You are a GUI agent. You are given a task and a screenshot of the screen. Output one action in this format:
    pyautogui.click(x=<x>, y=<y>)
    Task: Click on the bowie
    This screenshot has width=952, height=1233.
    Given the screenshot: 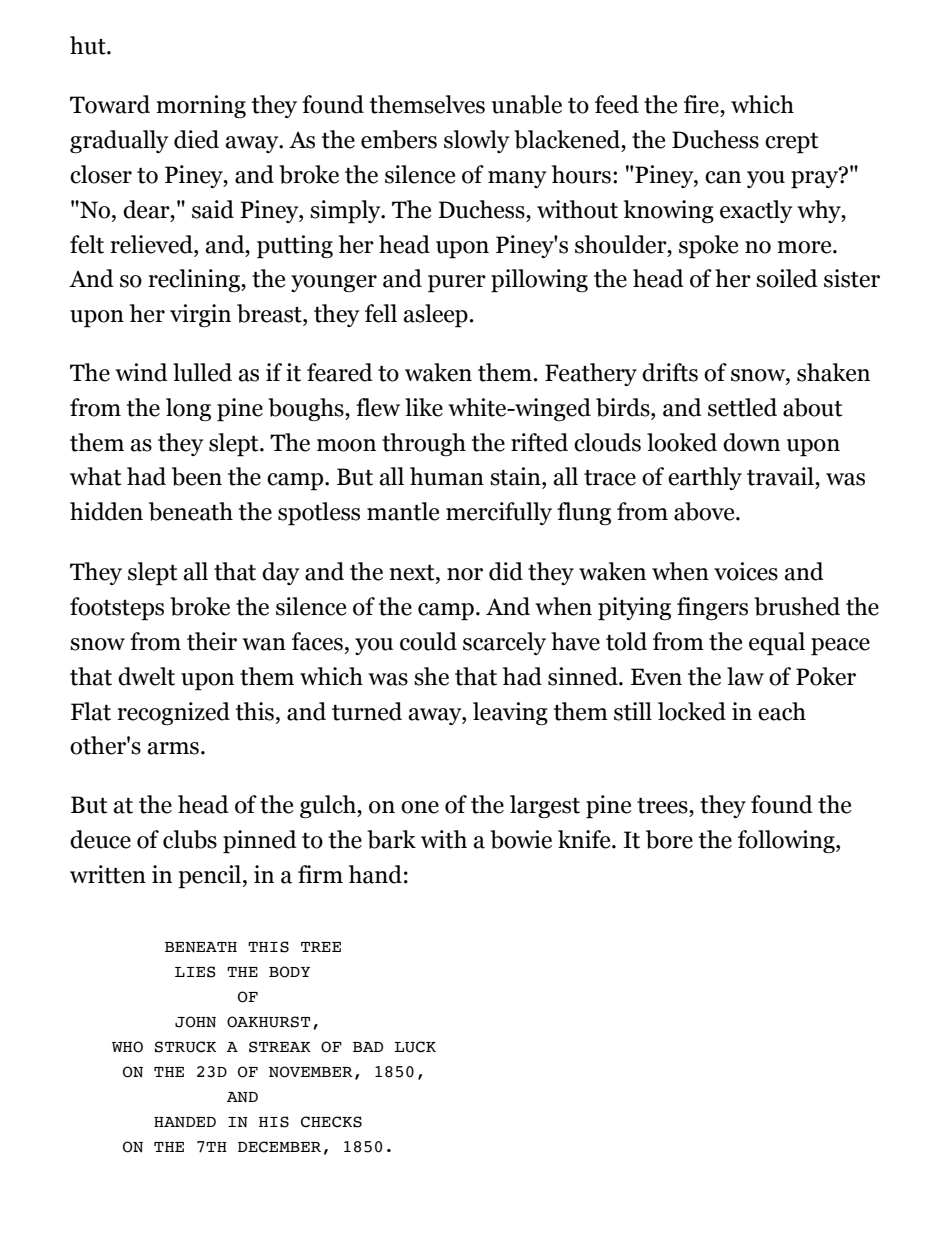 What is the action you would take?
    pyautogui.click(x=521, y=839)
